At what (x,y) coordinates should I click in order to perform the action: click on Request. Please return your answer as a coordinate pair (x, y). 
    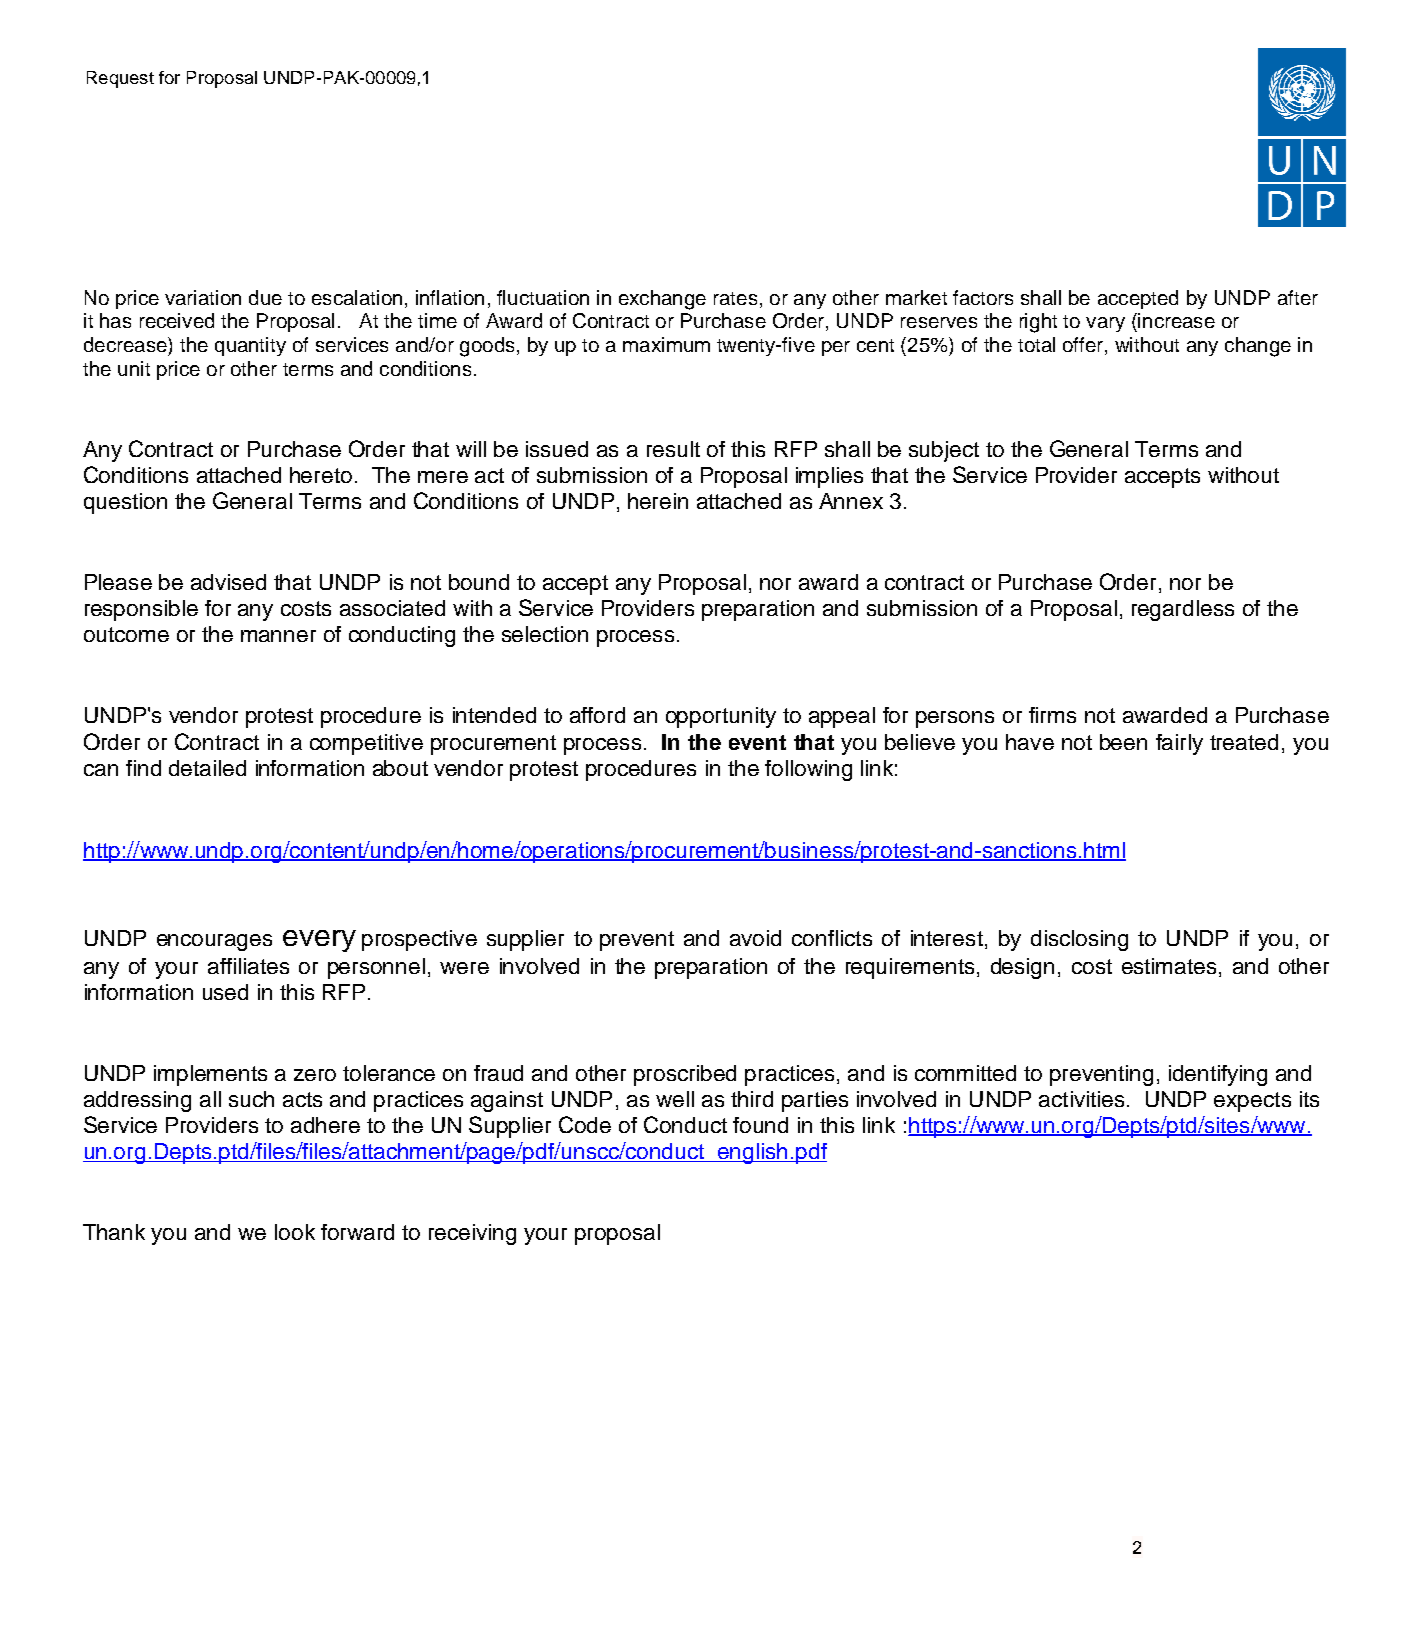
    Looking at the image, I should click on (120, 79).
